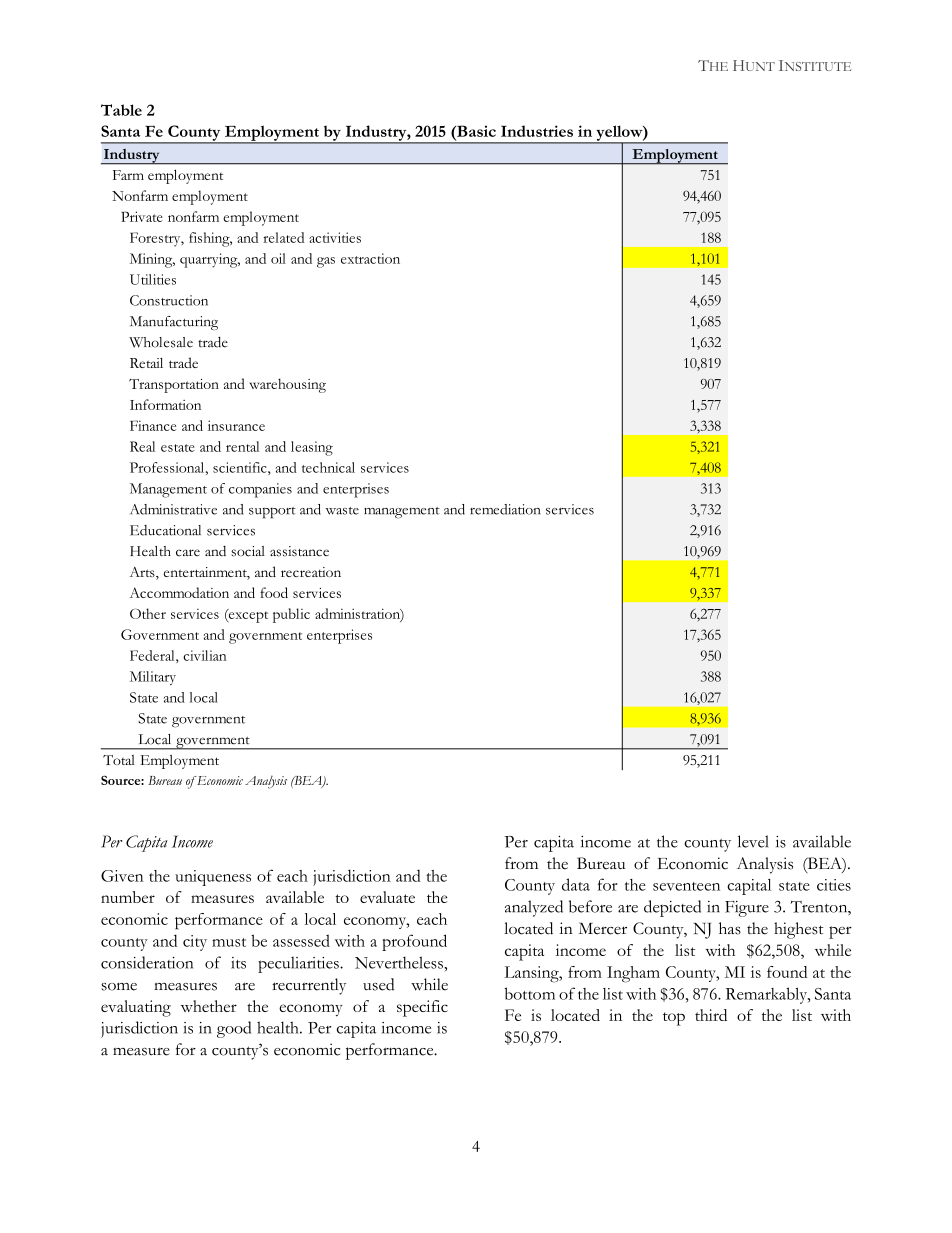 The image size is (952, 1233). Describe the element at coordinates (753, 841) in the screenshot. I see `level` at that location.
